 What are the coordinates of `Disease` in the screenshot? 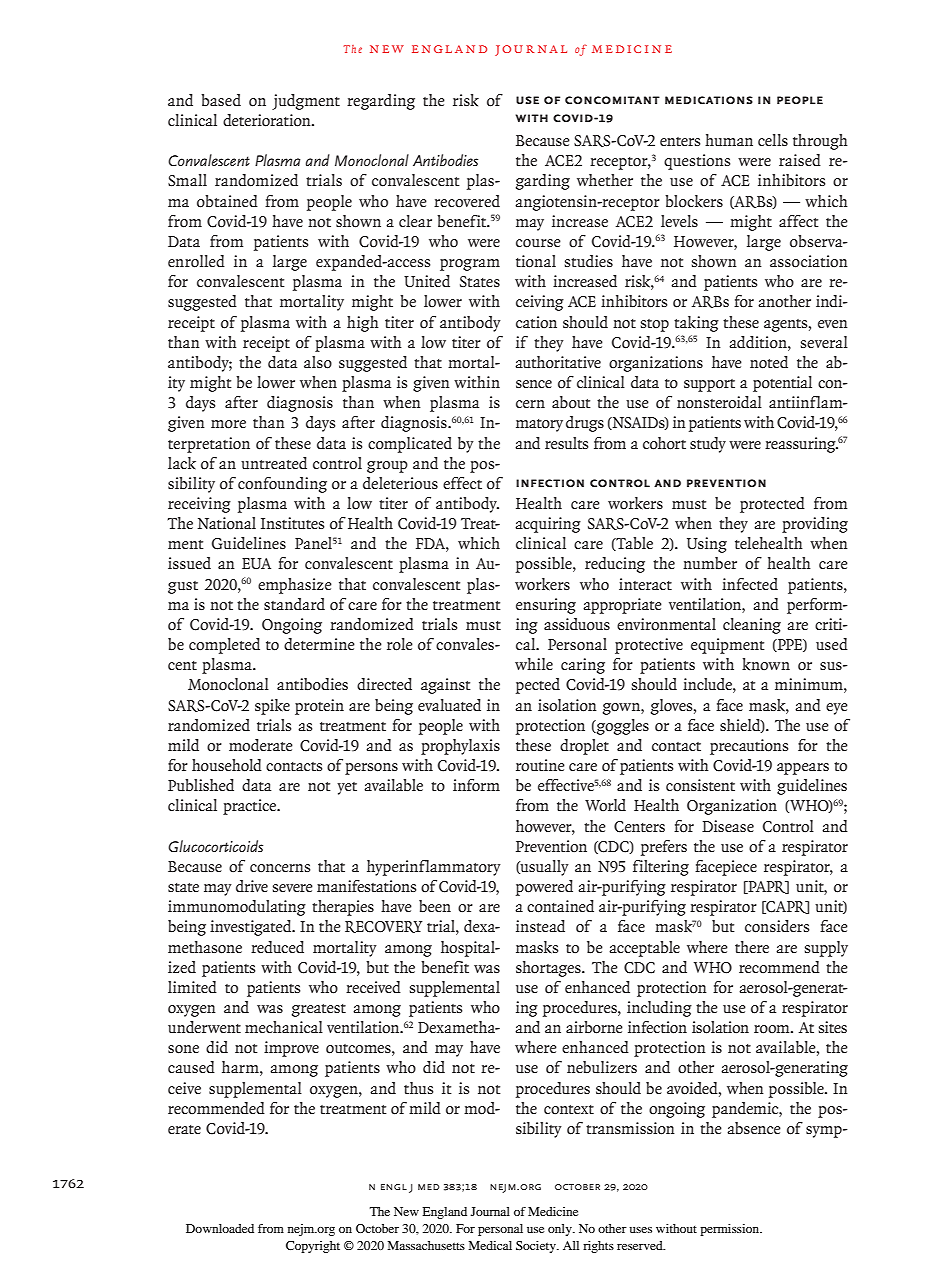 It's located at (728, 826).
